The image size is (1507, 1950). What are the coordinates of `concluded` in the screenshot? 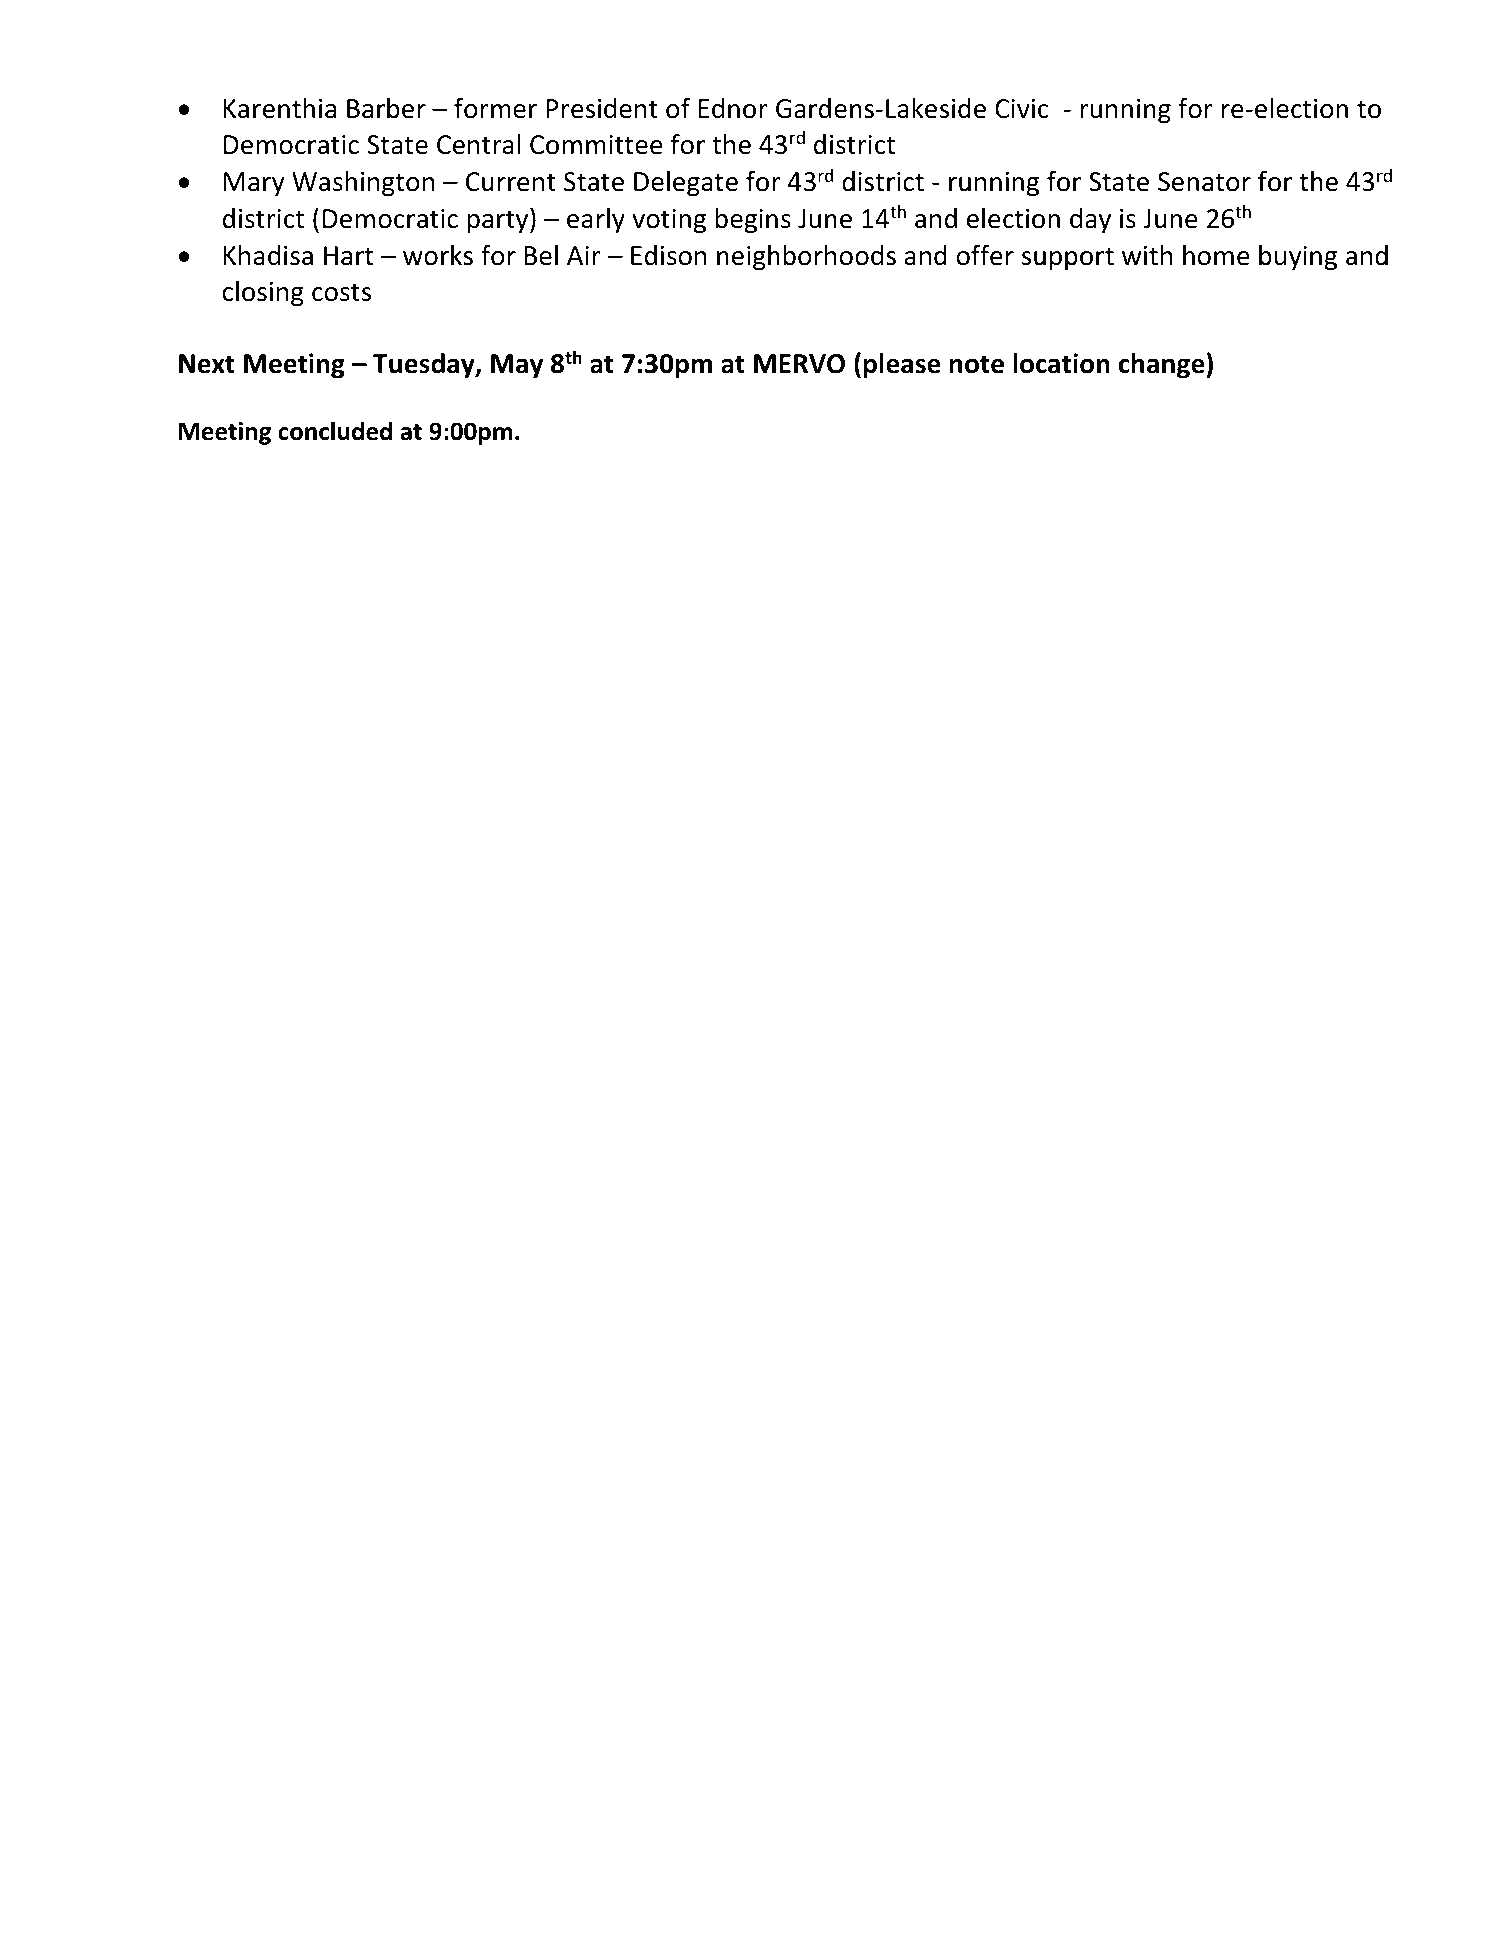 It's located at (335, 431).
